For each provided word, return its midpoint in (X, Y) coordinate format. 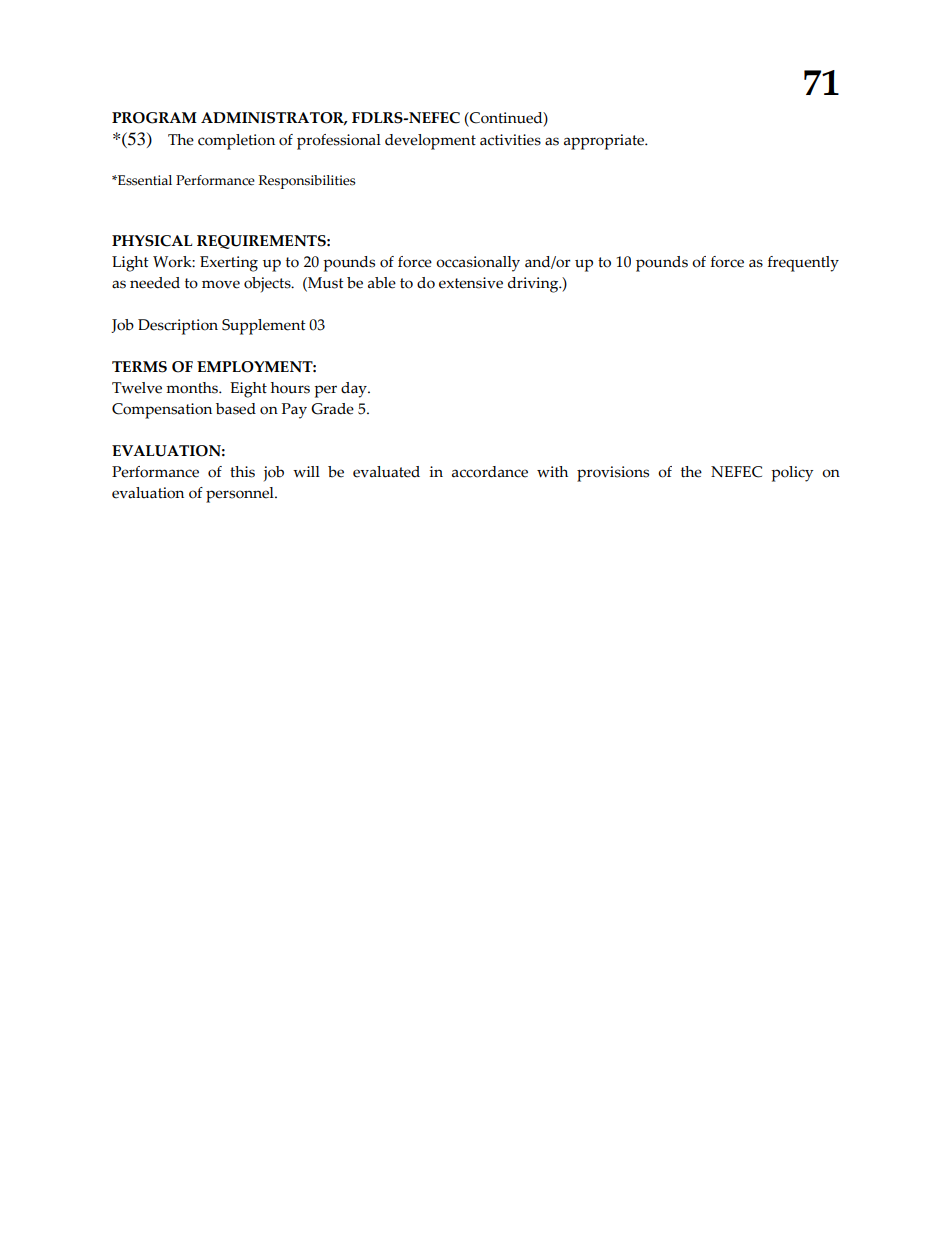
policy (792, 474)
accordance (490, 472)
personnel (241, 495)
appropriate (605, 142)
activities (510, 140)
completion (236, 142)
